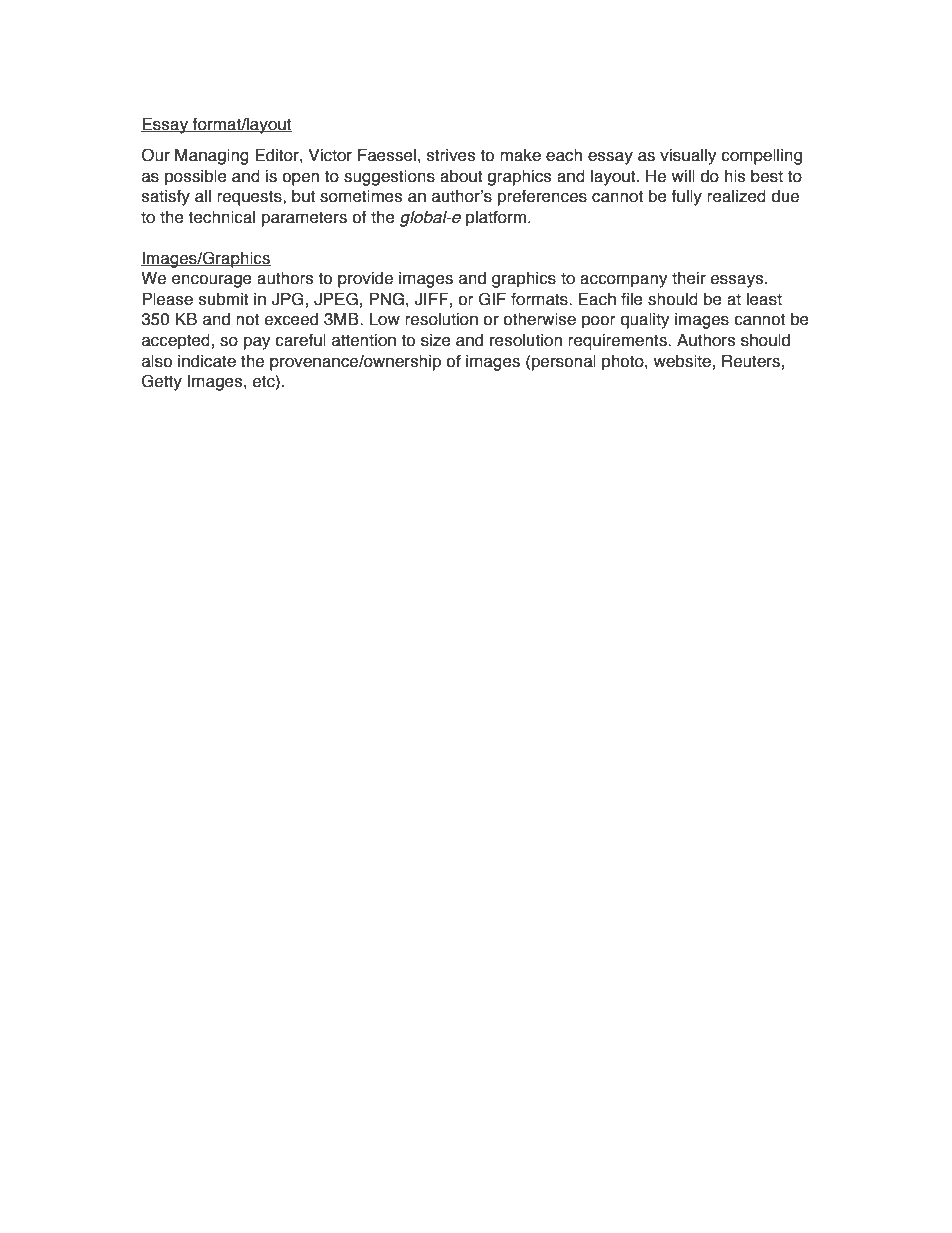 This document has height=1233, width=952. I want to click on submit, so click(224, 299).
